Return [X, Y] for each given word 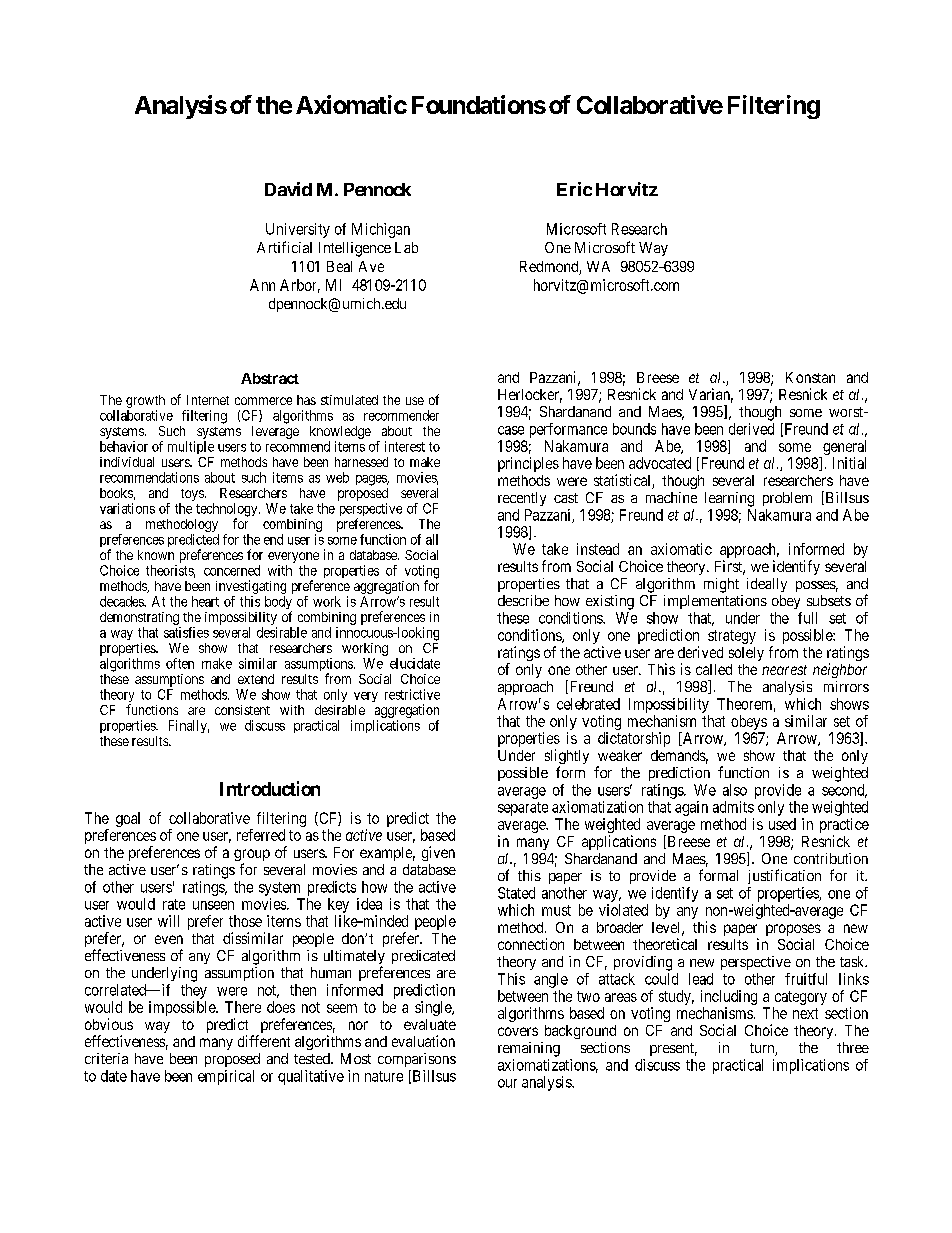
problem [787, 499]
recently [522, 499]
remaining [529, 1049]
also [735, 790]
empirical [226, 1077]
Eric [574, 189]
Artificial [284, 247]
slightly [567, 758]
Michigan [381, 230]
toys [192, 496]
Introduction [270, 788]
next [805, 1013]
